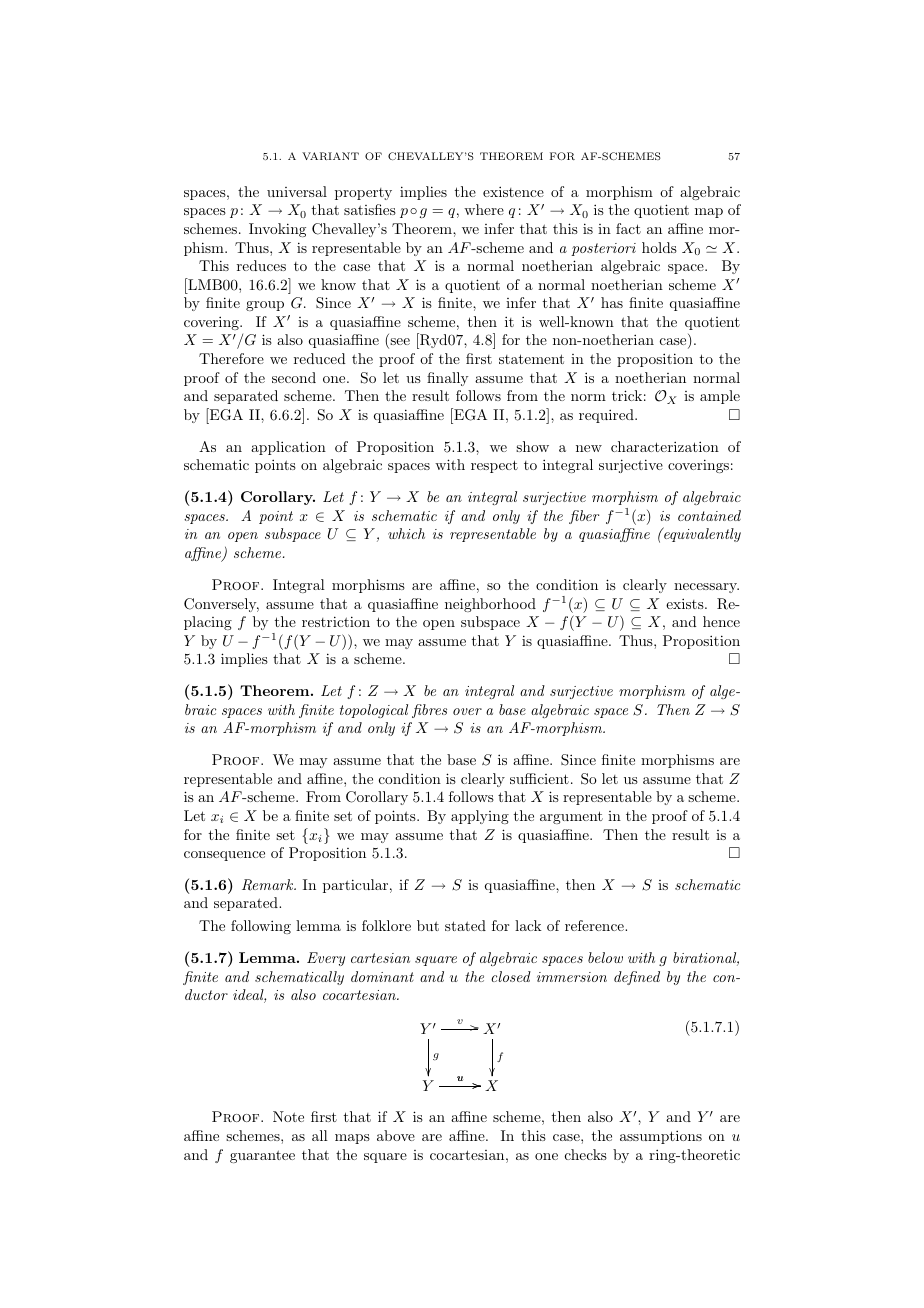  Describe the element at coordinates (288, 448) in the screenshot. I see `application` at that location.
